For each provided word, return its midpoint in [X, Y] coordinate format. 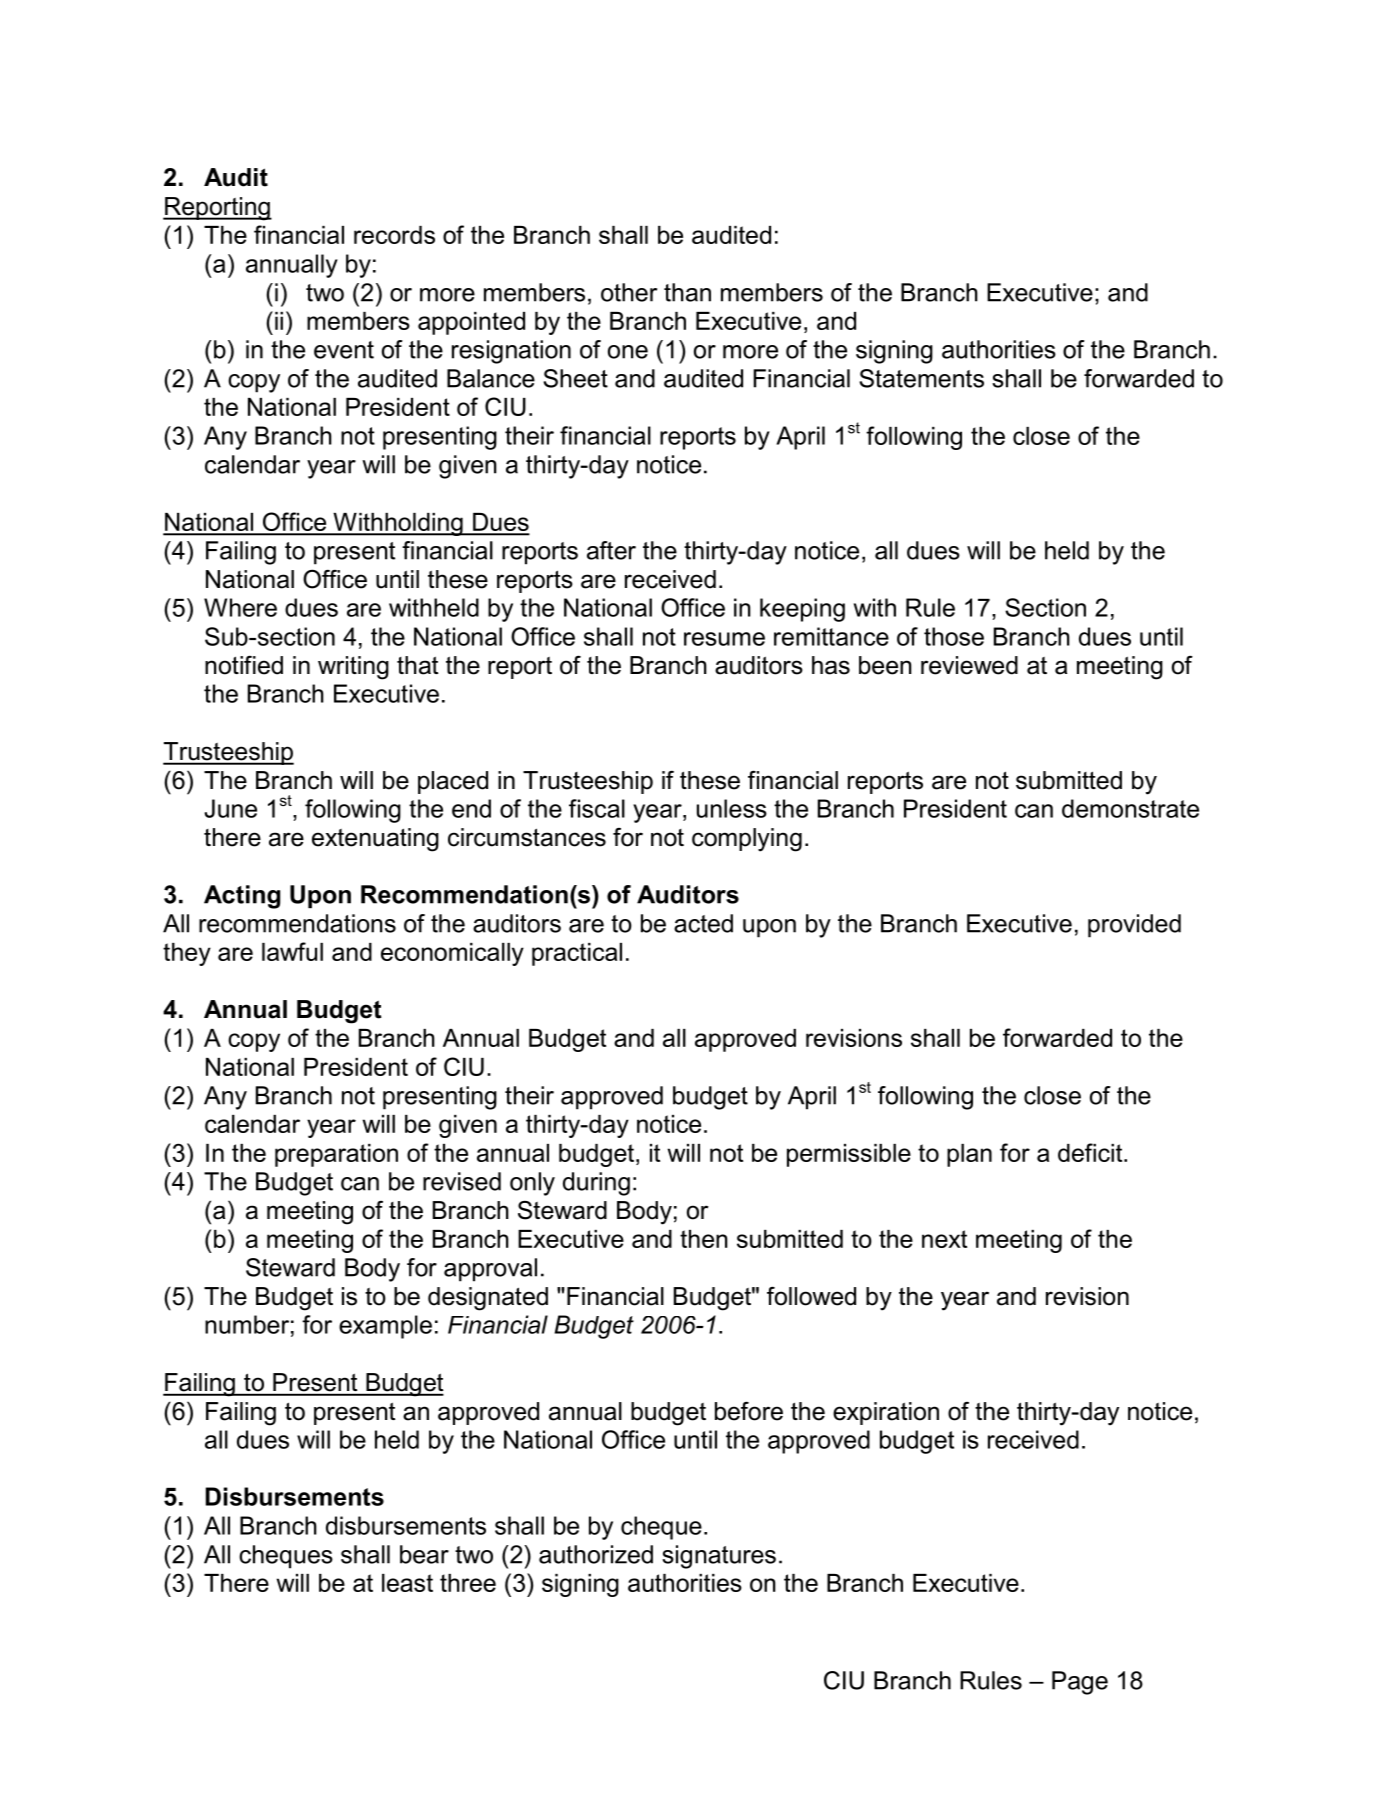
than [687, 292]
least [407, 1583]
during [596, 1184]
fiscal [597, 808]
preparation [336, 1155]
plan [969, 1155]
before [749, 1411]
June [230, 808]
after [611, 550]
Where [240, 607]
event [344, 350]
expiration [886, 1413]
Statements [921, 378]
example [385, 1327]
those [954, 636]
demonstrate [1130, 808]
